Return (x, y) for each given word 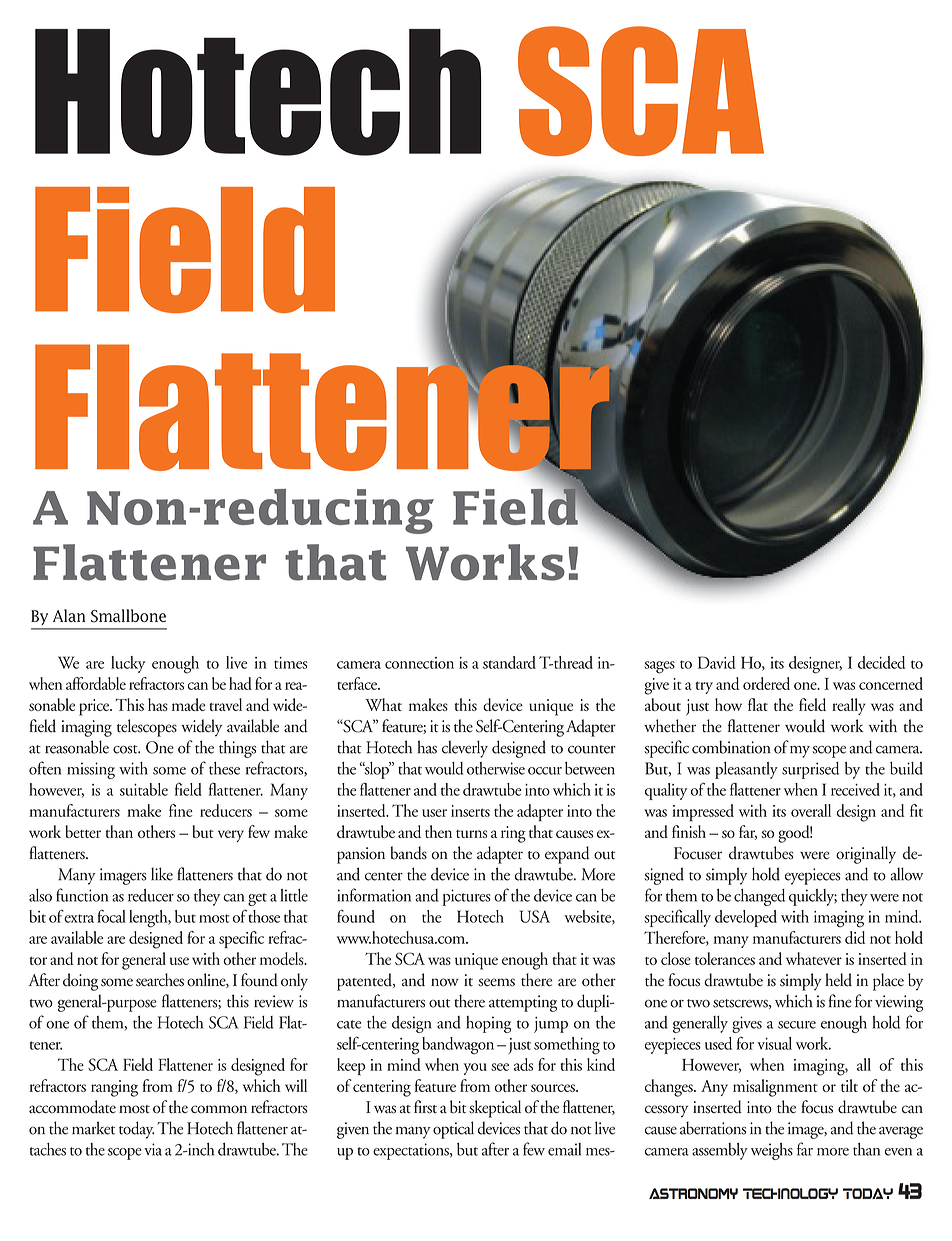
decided (881, 662)
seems (496, 982)
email (564, 1149)
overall (811, 810)
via (153, 1149)
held (838, 980)
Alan (69, 615)
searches (160, 980)
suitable (144, 789)
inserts (470, 811)
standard (509, 662)
